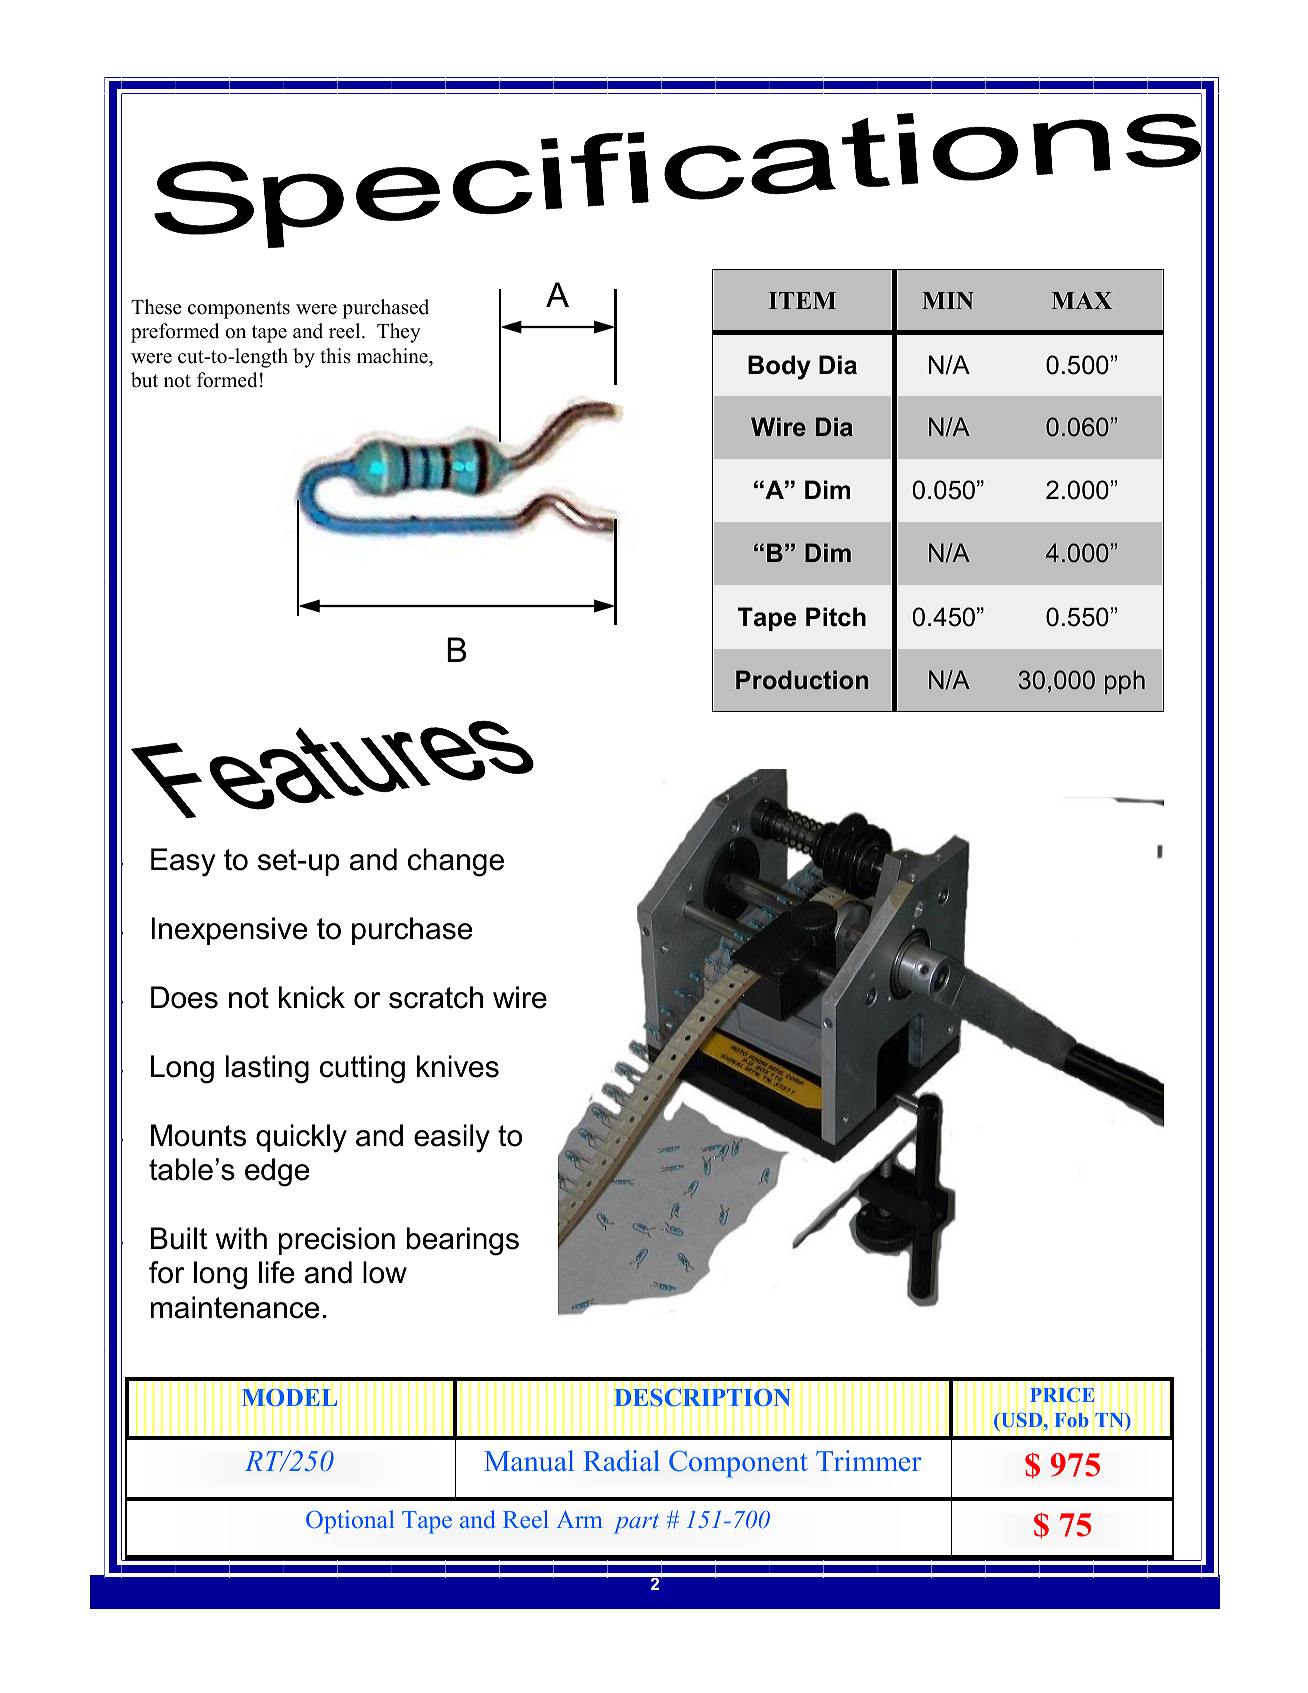  What do you see at coordinates (1125, 682) in the page?
I see `pph` at bounding box center [1125, 682].
